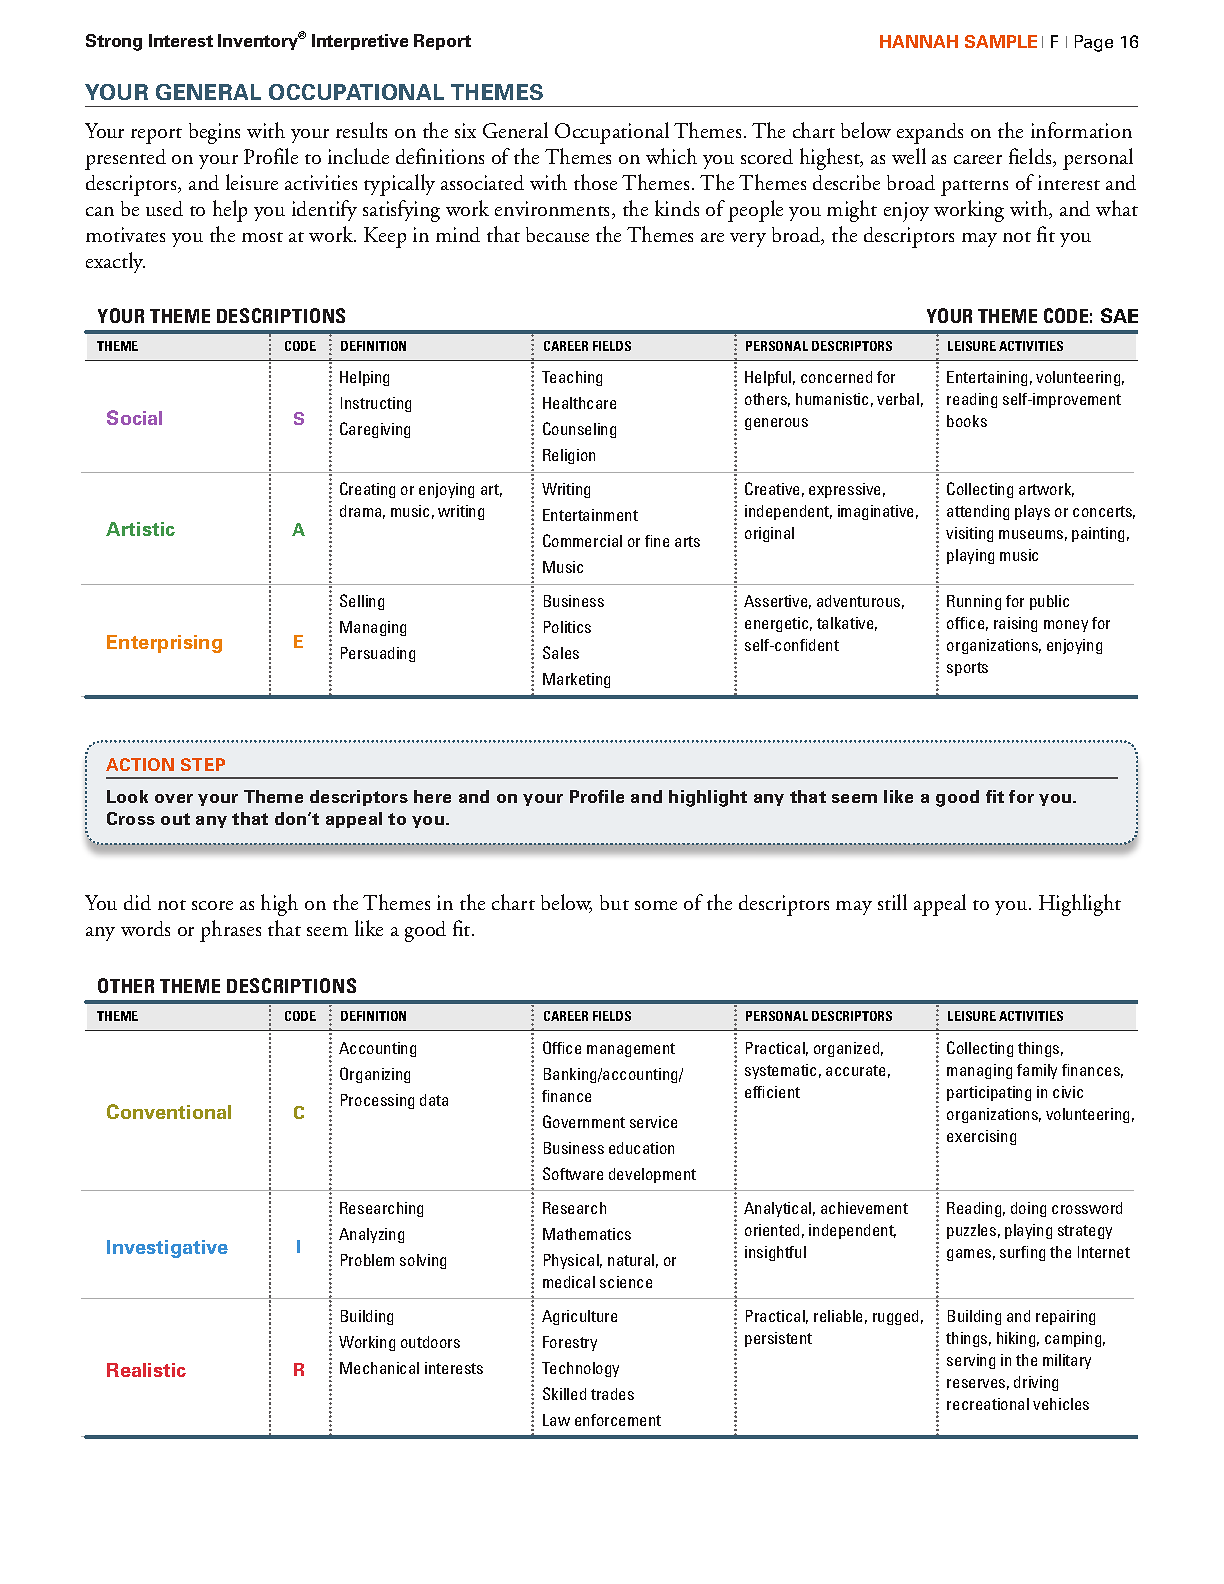 The width and height of the screenshot is (1224, 1584). What do you see at coordinates (576, 680) in the screenshot?
I see `Marketing` at bounding box center [576, 680].
